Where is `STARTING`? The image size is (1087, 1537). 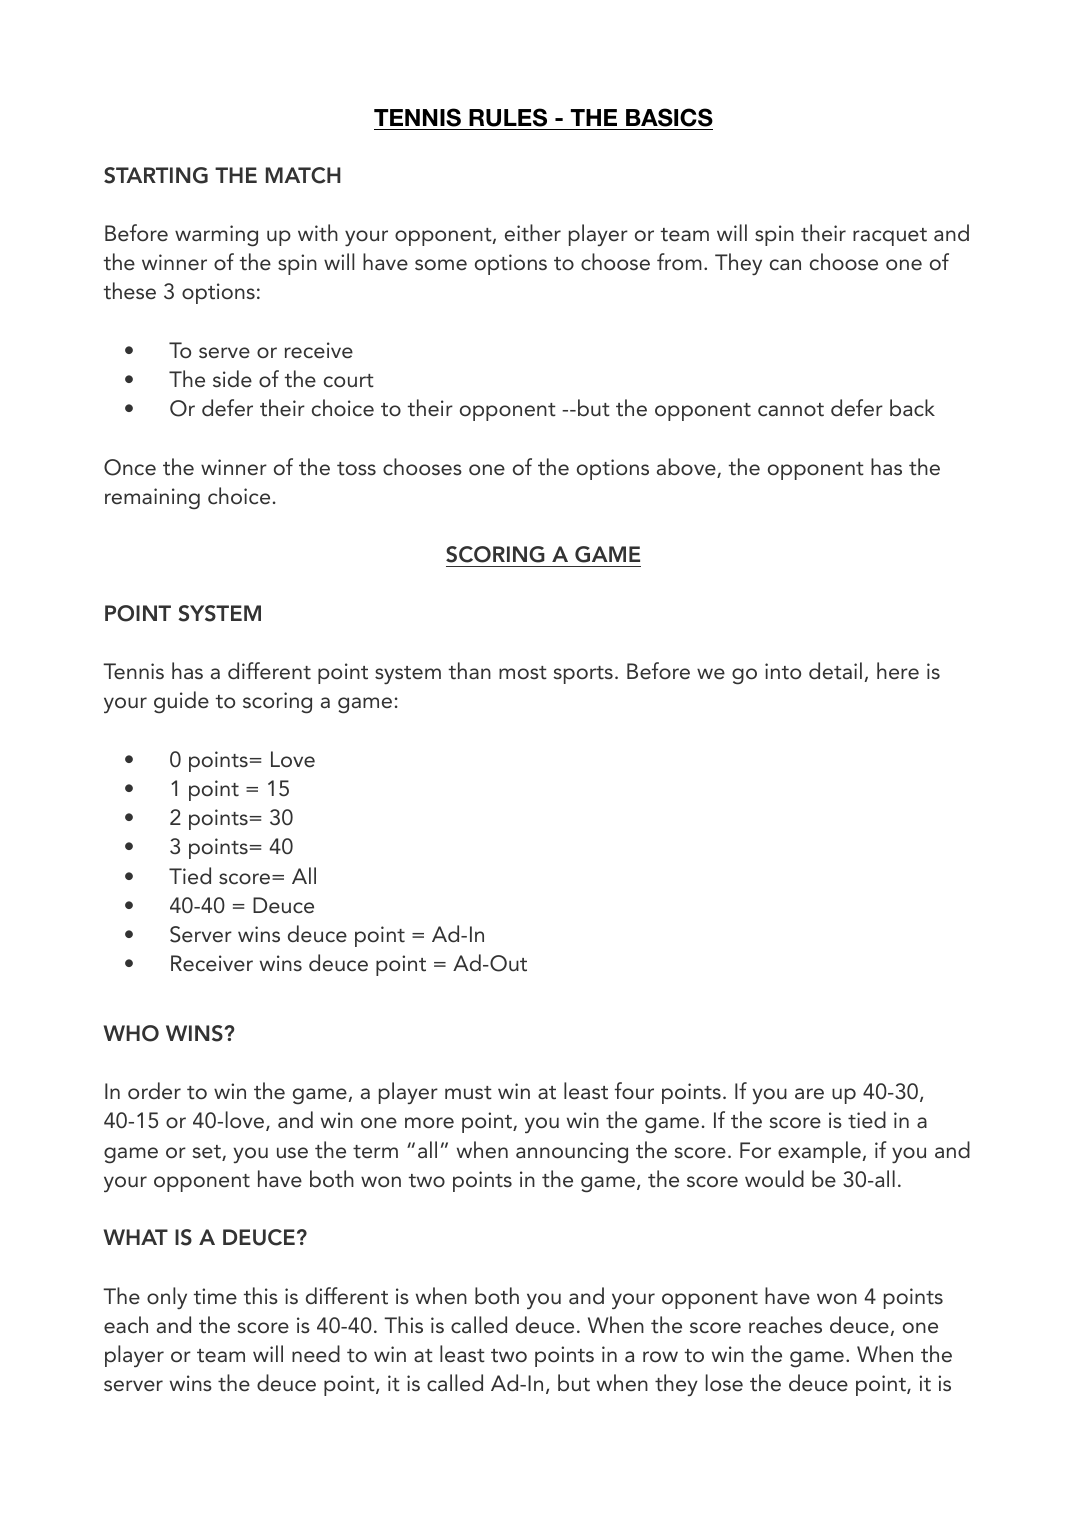
STARTING is located at coordinates (156, 175).
